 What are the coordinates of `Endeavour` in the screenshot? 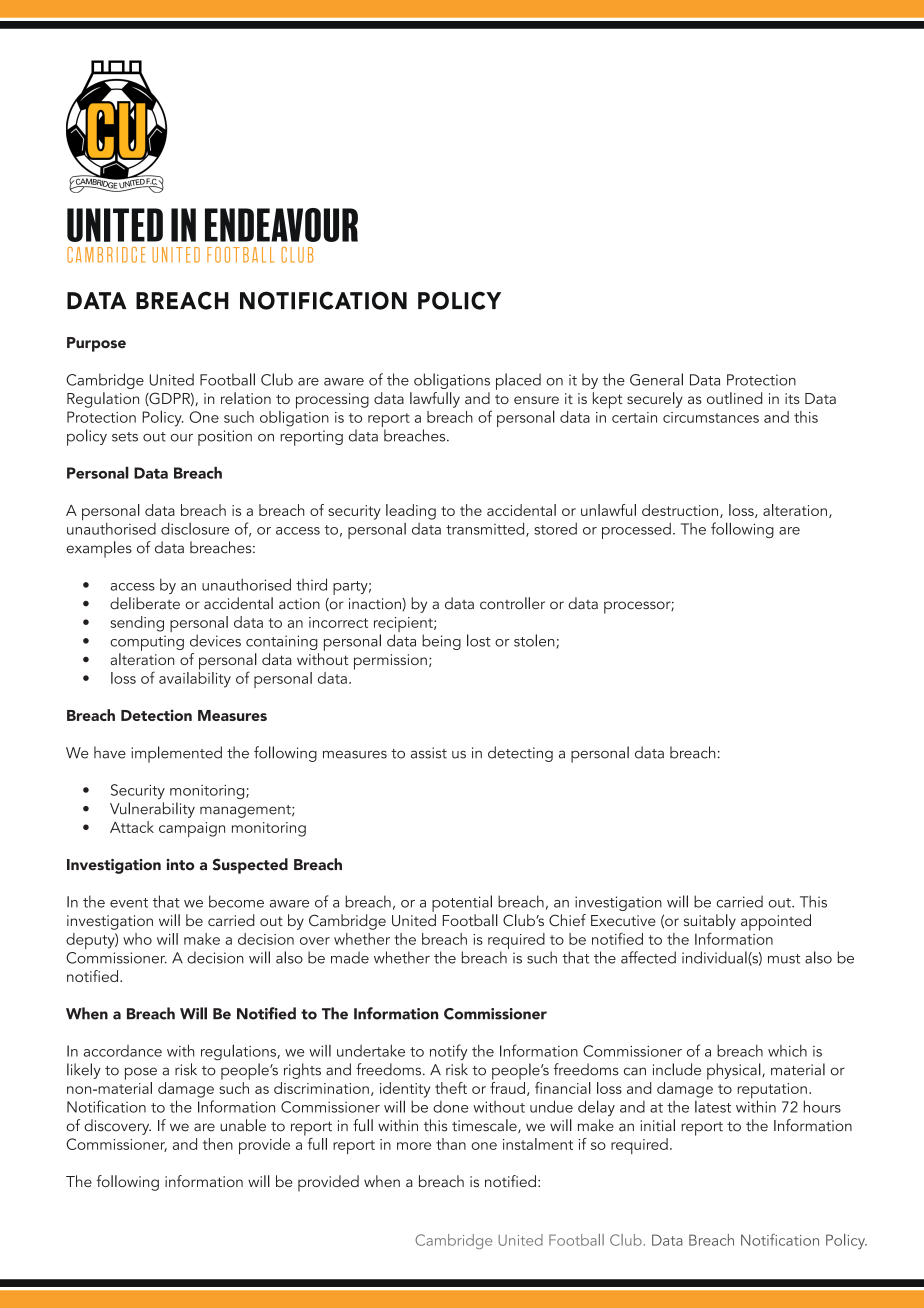 It's located at (281, 225).
